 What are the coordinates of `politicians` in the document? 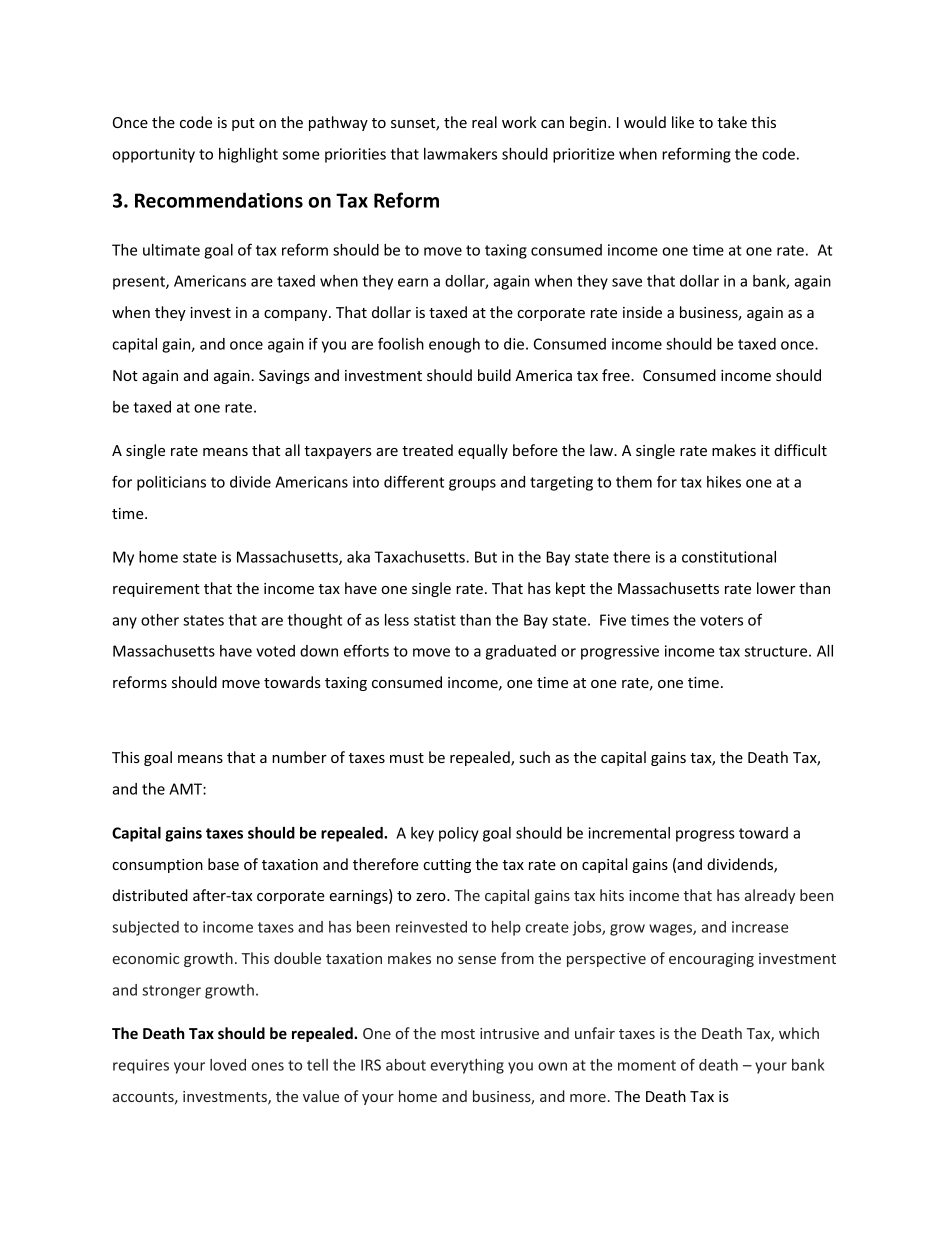 It's located at (171, 483).
